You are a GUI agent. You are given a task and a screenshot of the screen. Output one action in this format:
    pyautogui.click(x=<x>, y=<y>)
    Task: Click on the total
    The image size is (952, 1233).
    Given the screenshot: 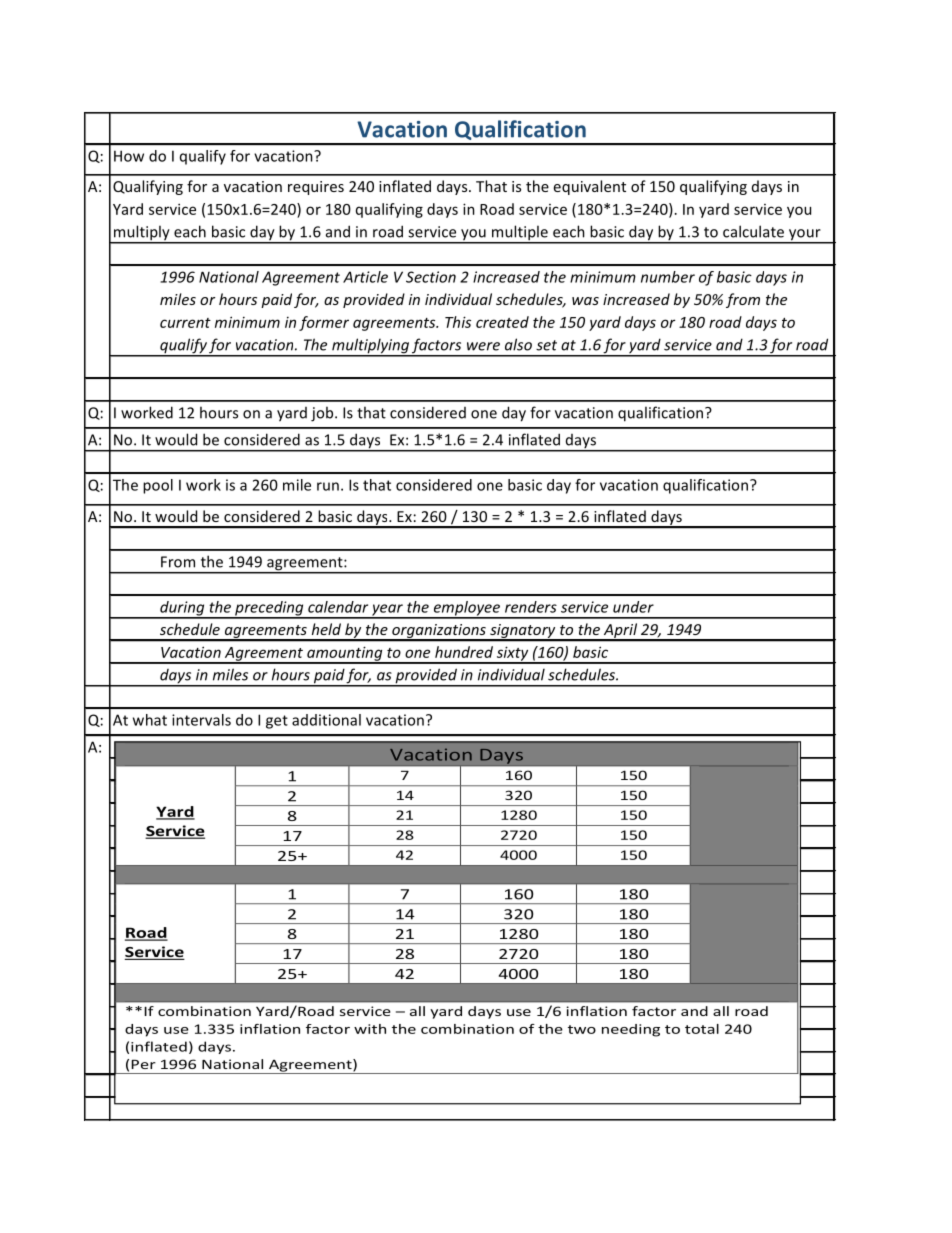 What is the action you would take?
    pyautogui.click(x=702, y=1029)
